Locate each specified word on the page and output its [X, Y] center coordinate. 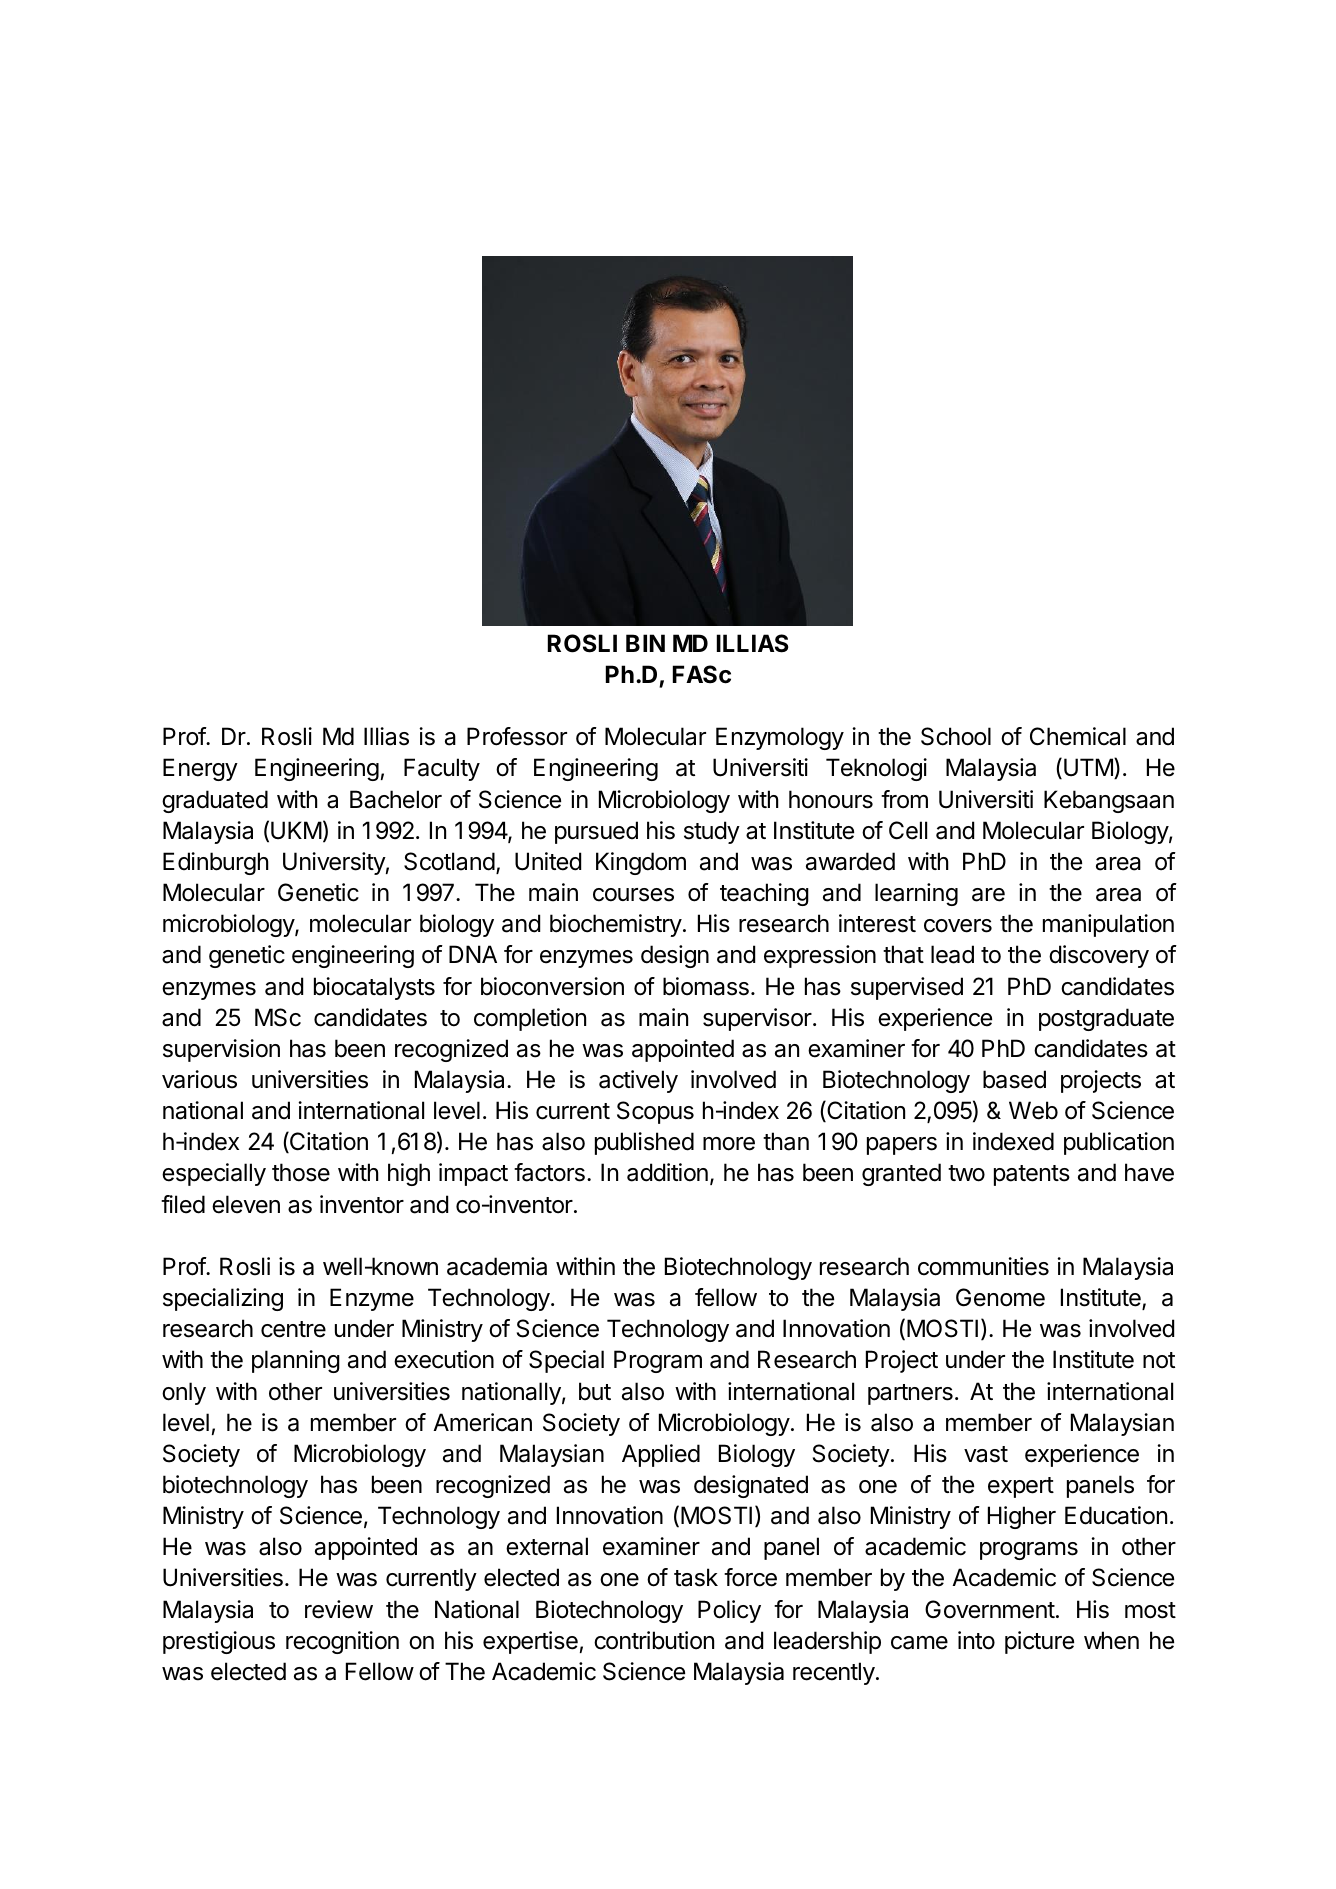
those [301, 1172]
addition [667, 1172]
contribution [654, 1640]
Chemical [1078, 736]
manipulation [1108, 925]
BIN [645, 643]
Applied [661, 1455]
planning [296, 1361]
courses [633, 895]
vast [986, 1454]
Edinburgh [215, 863]
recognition [342, 1642]
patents [1032, 1175]
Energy [200, 769]
